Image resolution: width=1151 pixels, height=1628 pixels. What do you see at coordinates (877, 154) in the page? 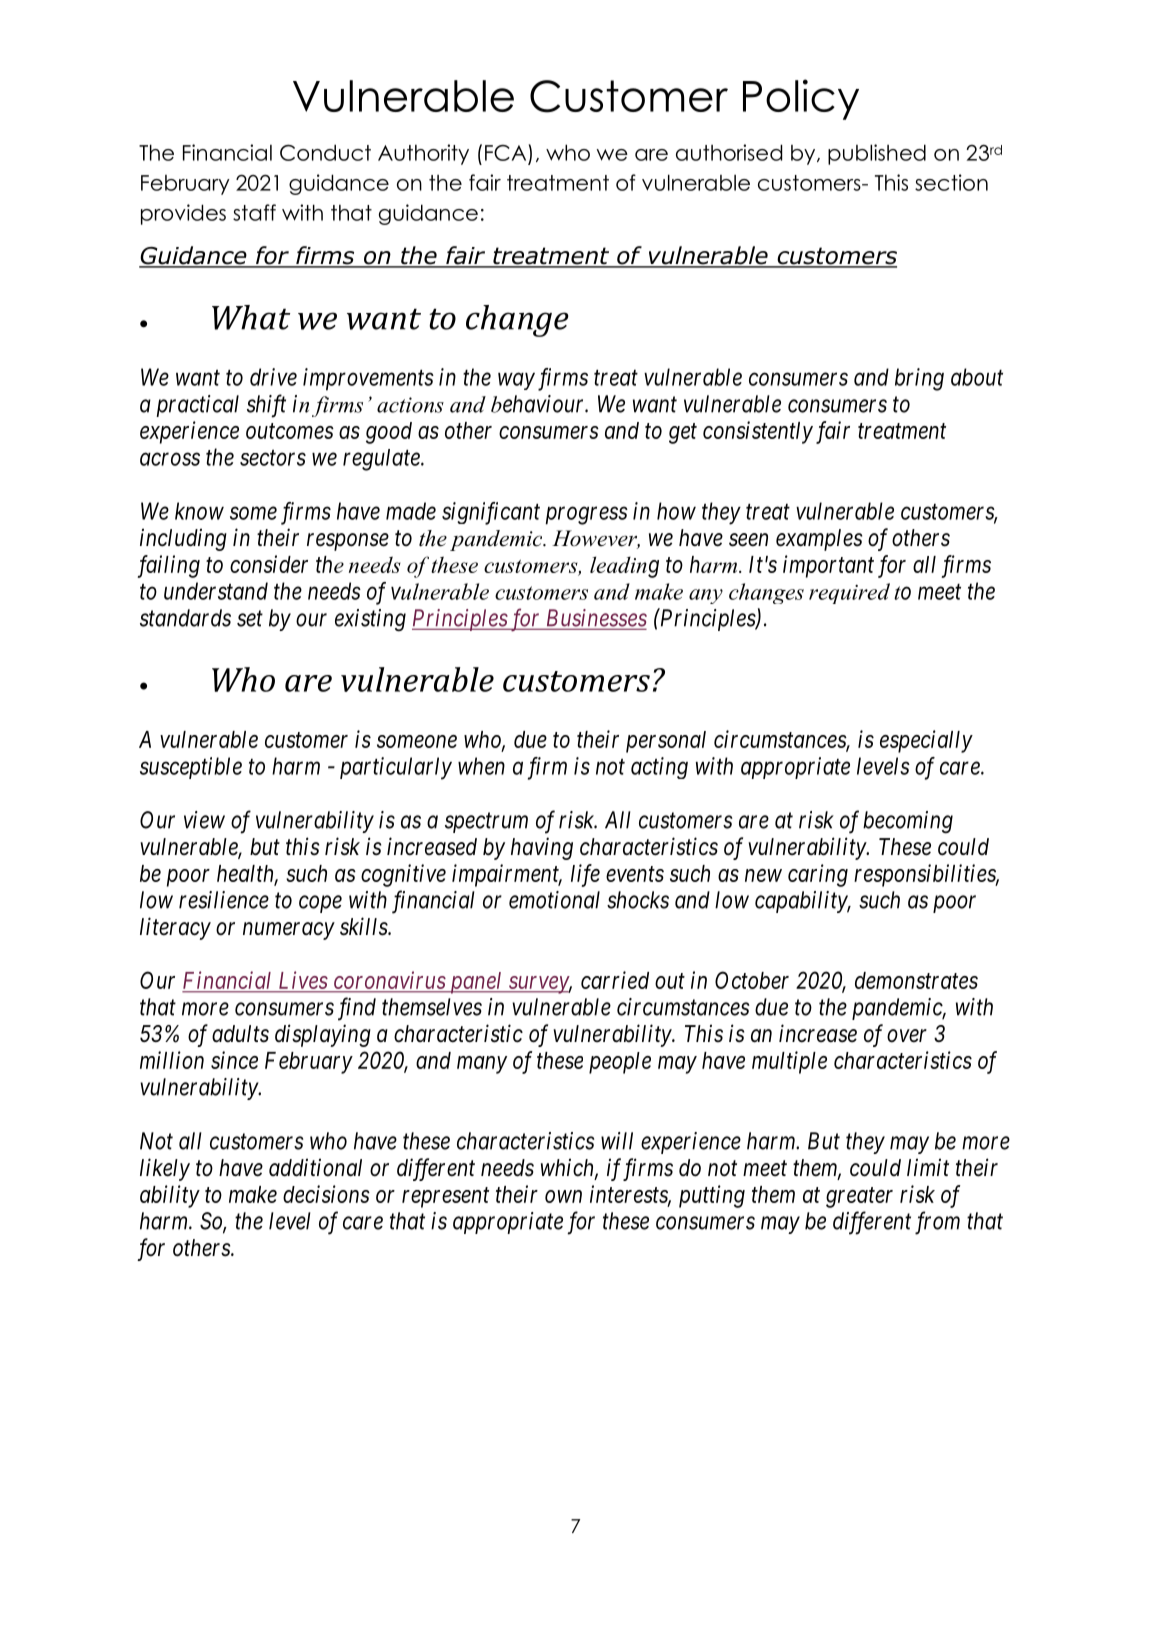
I see `published` at bounding box center [877, 154].
